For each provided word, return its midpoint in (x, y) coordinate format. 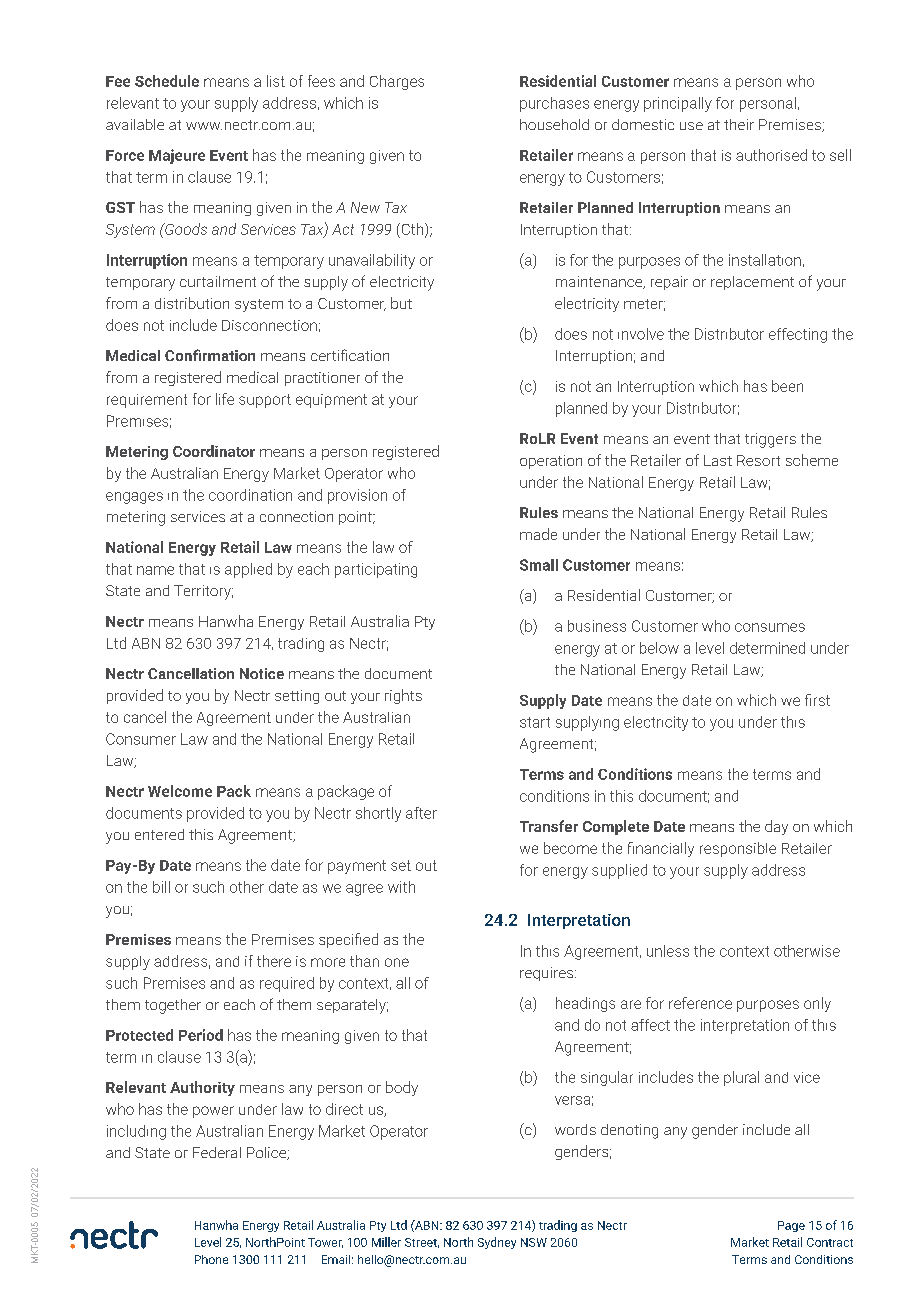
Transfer (549, 826)
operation (551, 462)
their (739, 124)
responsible (738, 849)
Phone (211, 1259)
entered (159, 834)
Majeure (177, 156)
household (554, 124)
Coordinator (214, 451)
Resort (758, 460)
